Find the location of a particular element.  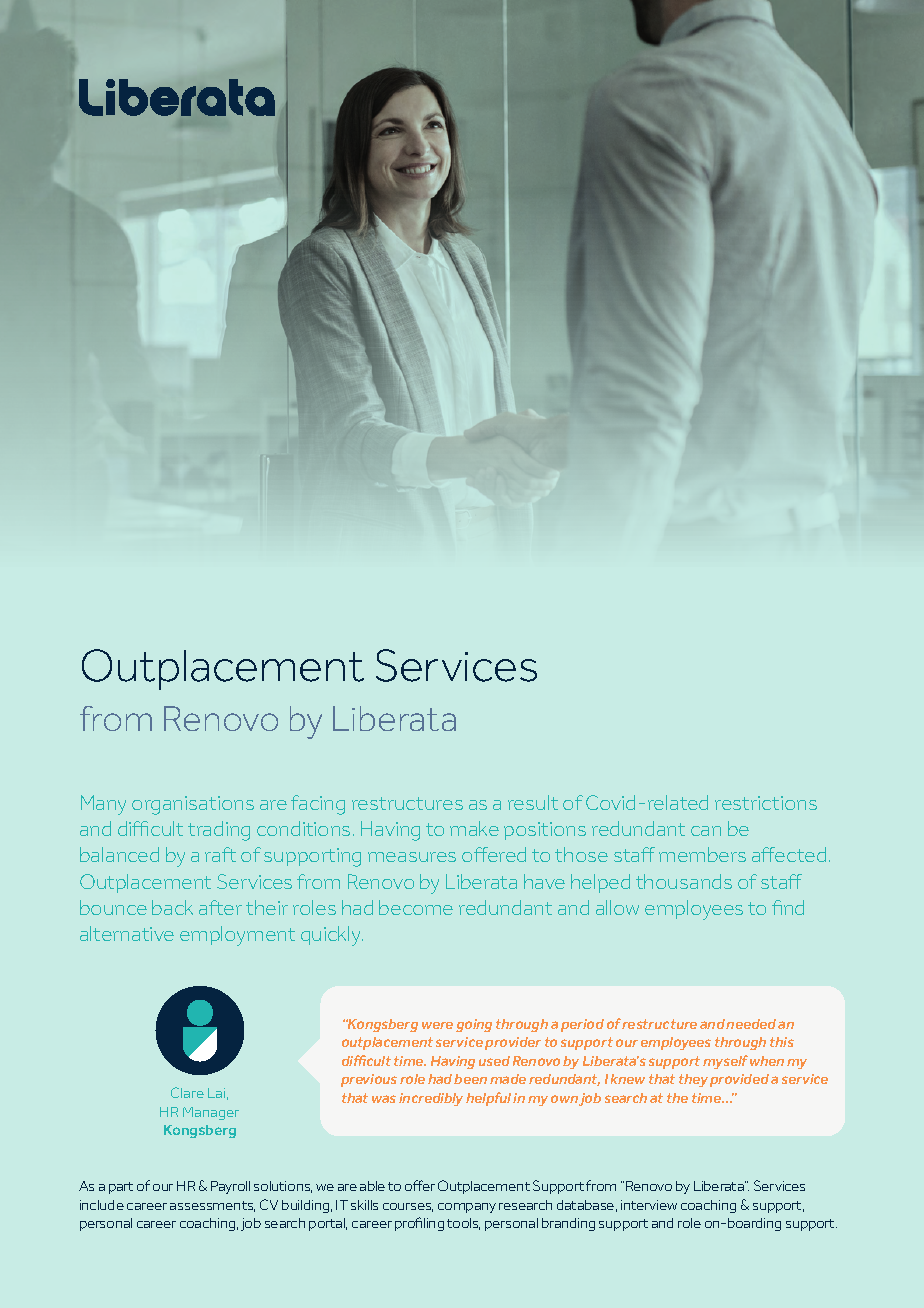

organisations is located at coordinates (193, 805).
